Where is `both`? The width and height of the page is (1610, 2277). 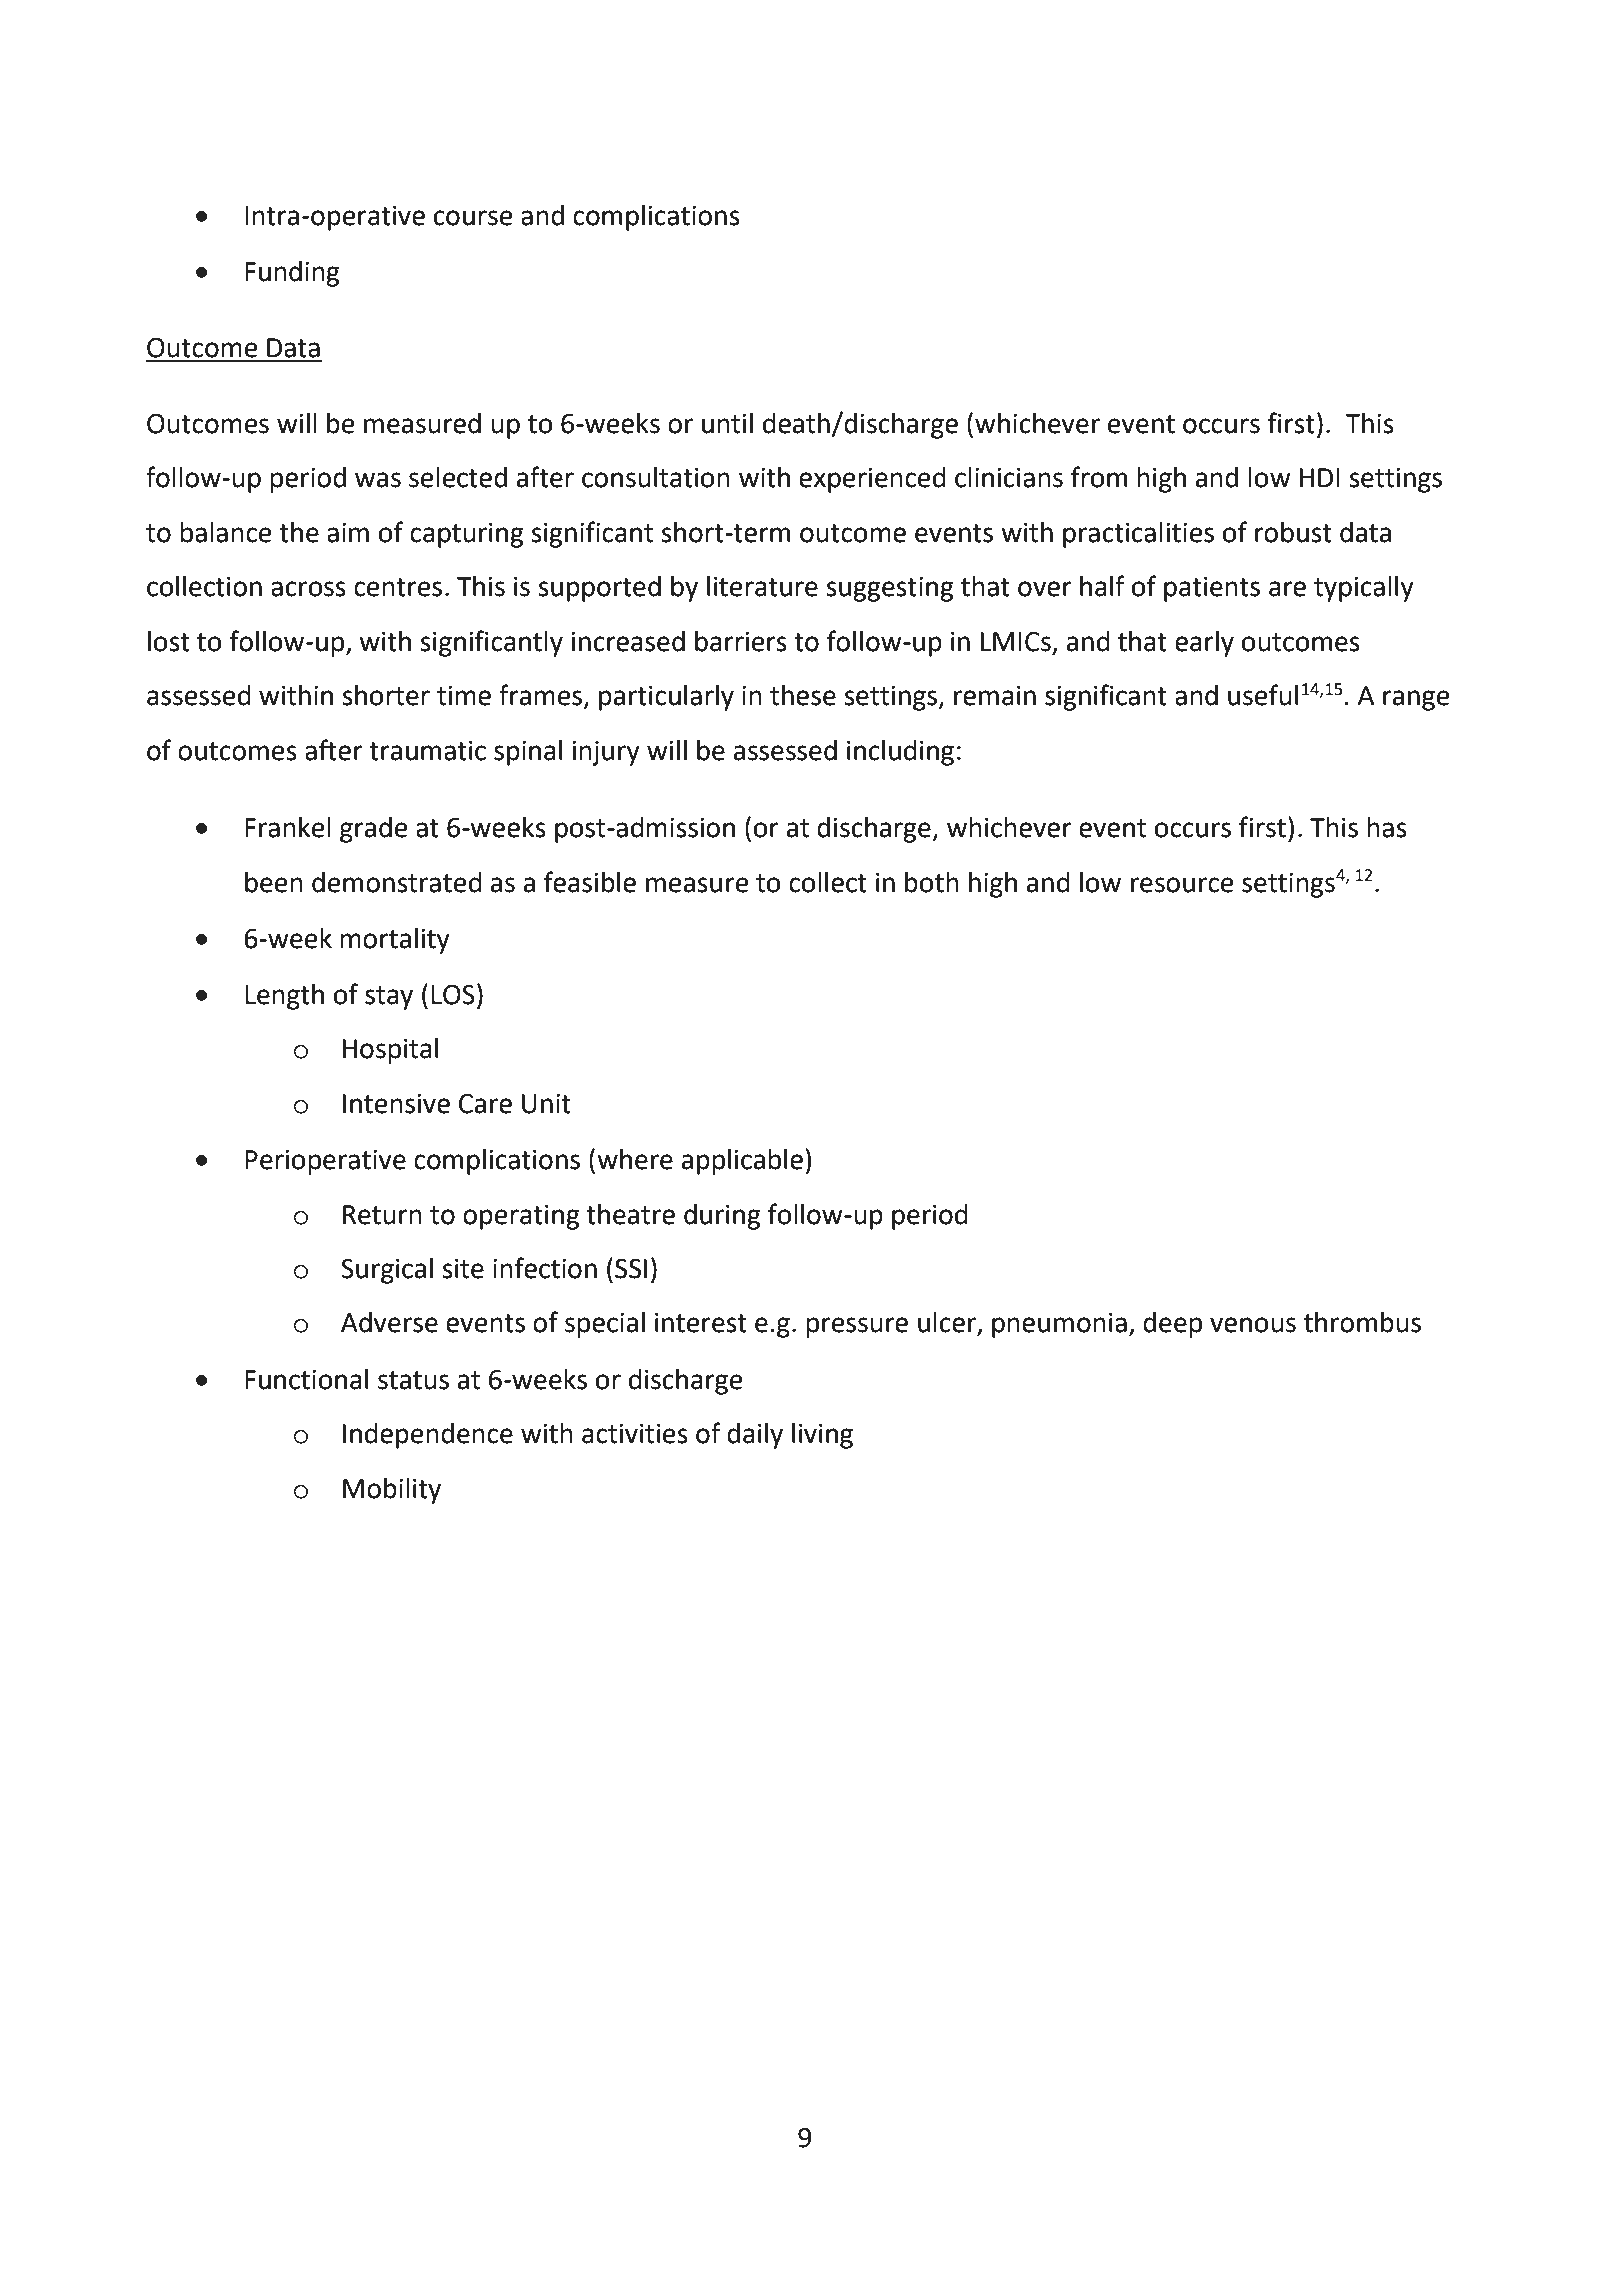
both is located at coordinates (932, 882).
